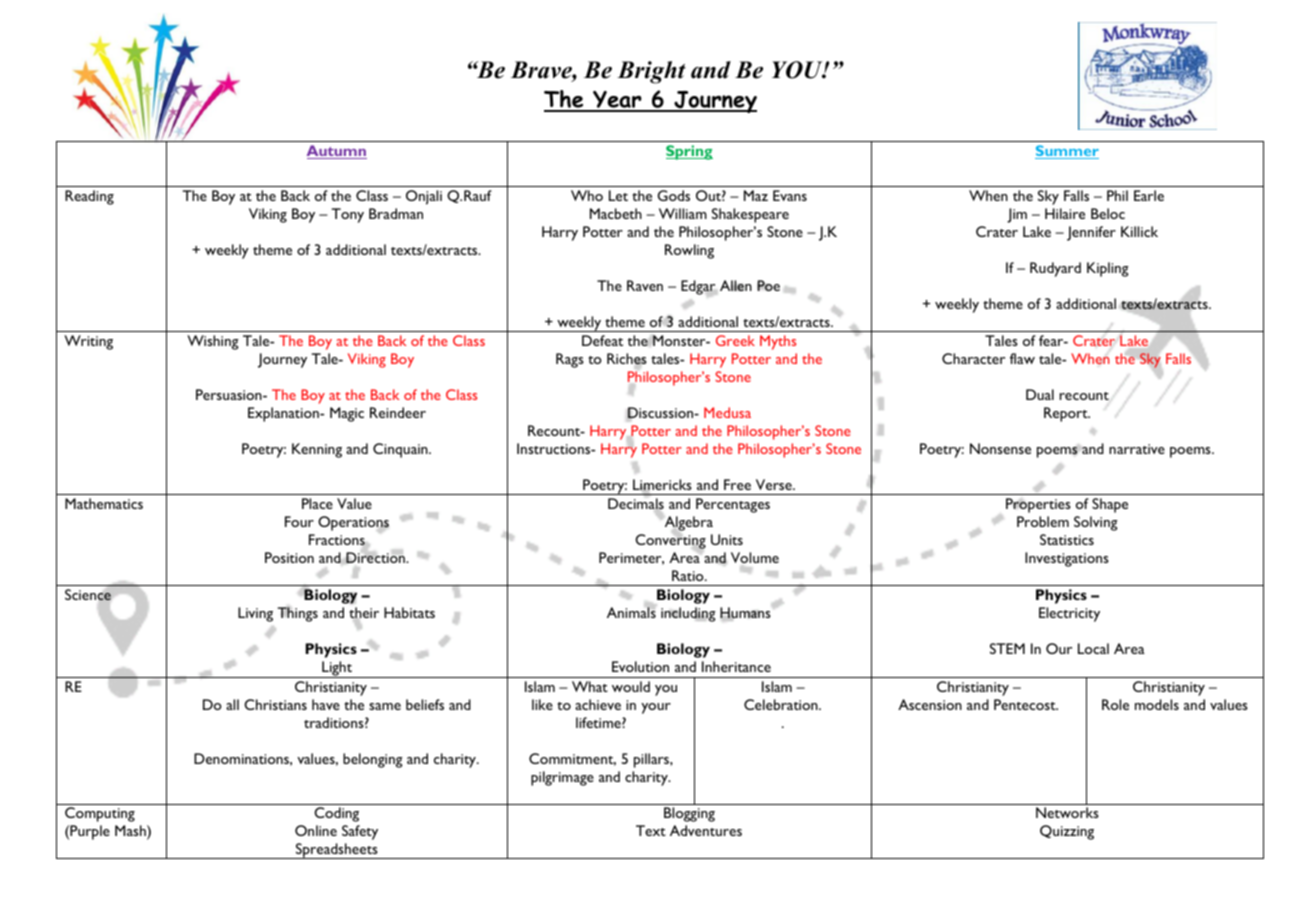 Image resolution: width=1308 pixels, height=924 pixels. What do you see at coordinates (631, 611) in the page?
I see `Animals` at bounding box center [631, 611].
